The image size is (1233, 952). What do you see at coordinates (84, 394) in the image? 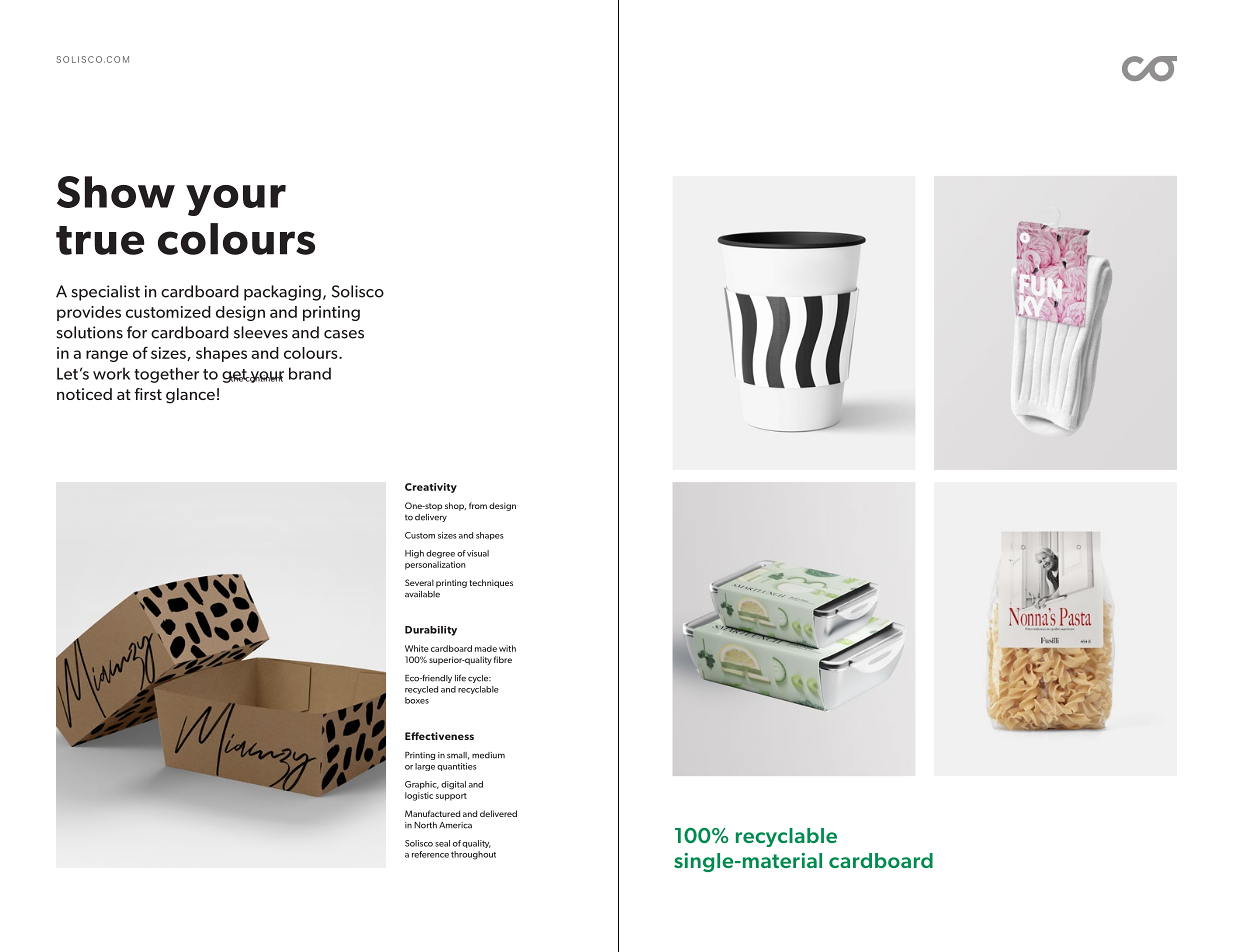
I see `noticed` at bounding box center [84, 394].
